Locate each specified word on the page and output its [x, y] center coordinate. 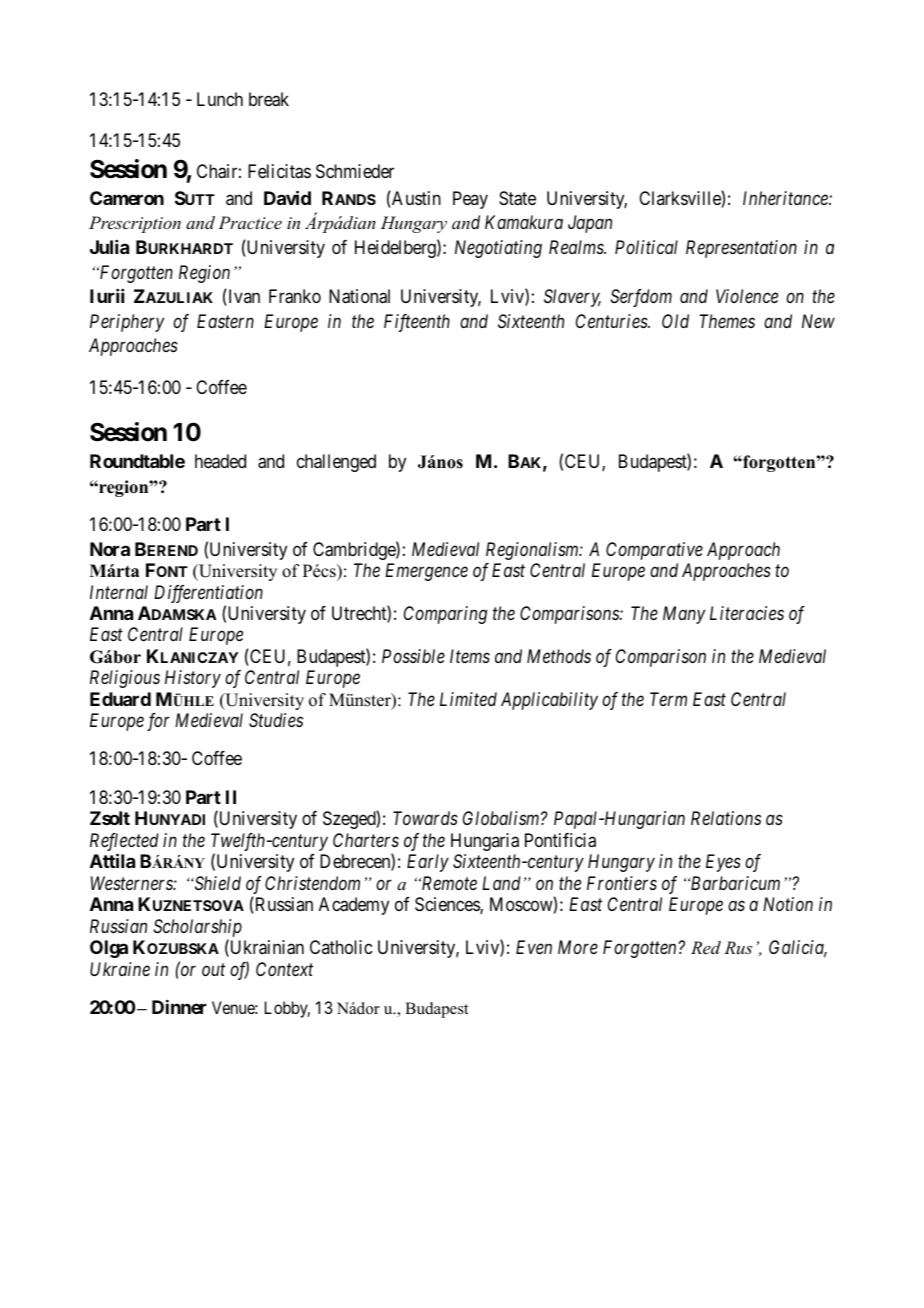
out [213, 969]
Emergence [426, 572]
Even [534, 947]
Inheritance [786, 198]
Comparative [654, 551]
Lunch [220, 99]
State [517, 198]
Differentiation [208, 594]
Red [706, 947]
